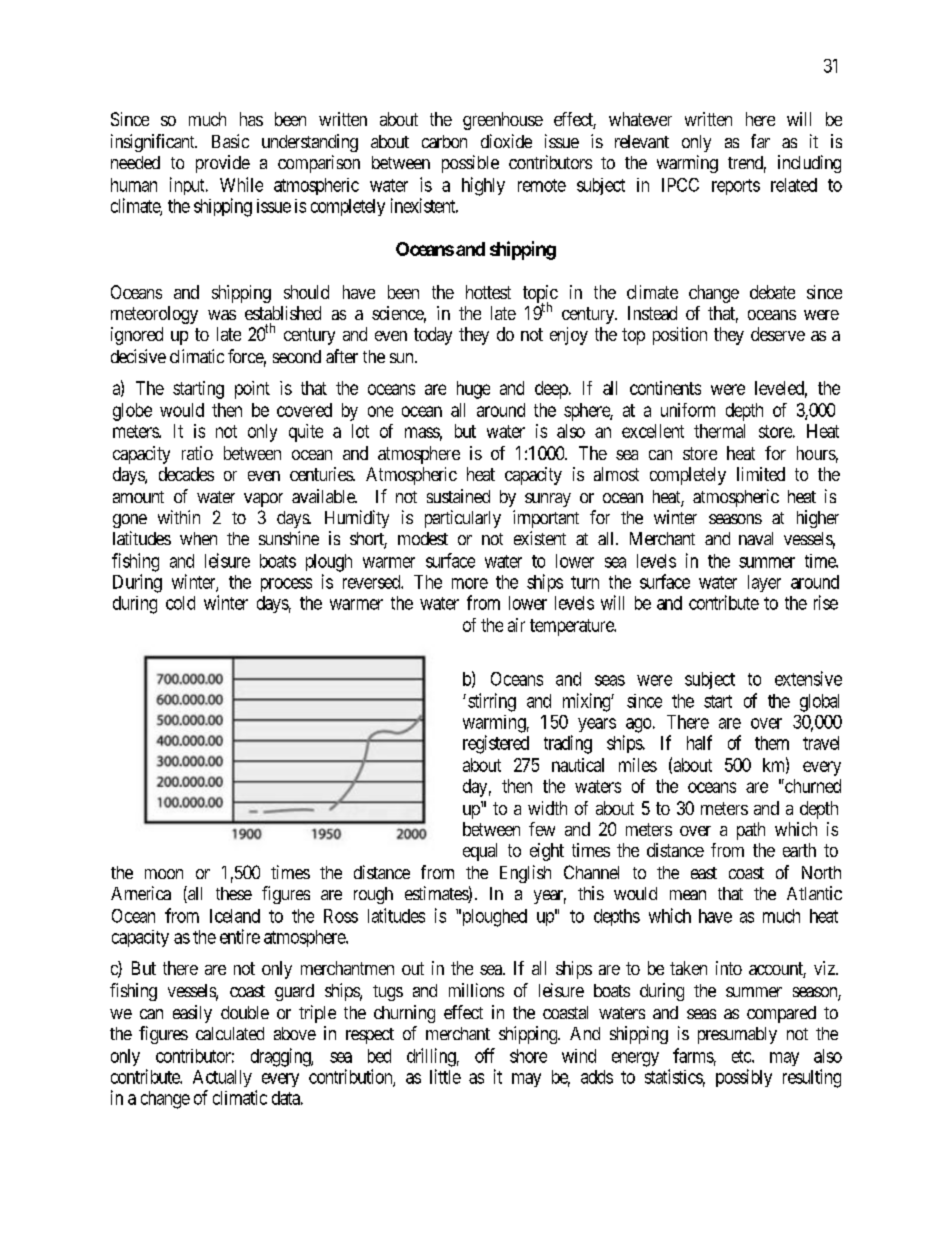 This screenshot has height=1233, width=952. Describe the element at coordinates (470, 583) in the screenshot. I see `more` at that location.
